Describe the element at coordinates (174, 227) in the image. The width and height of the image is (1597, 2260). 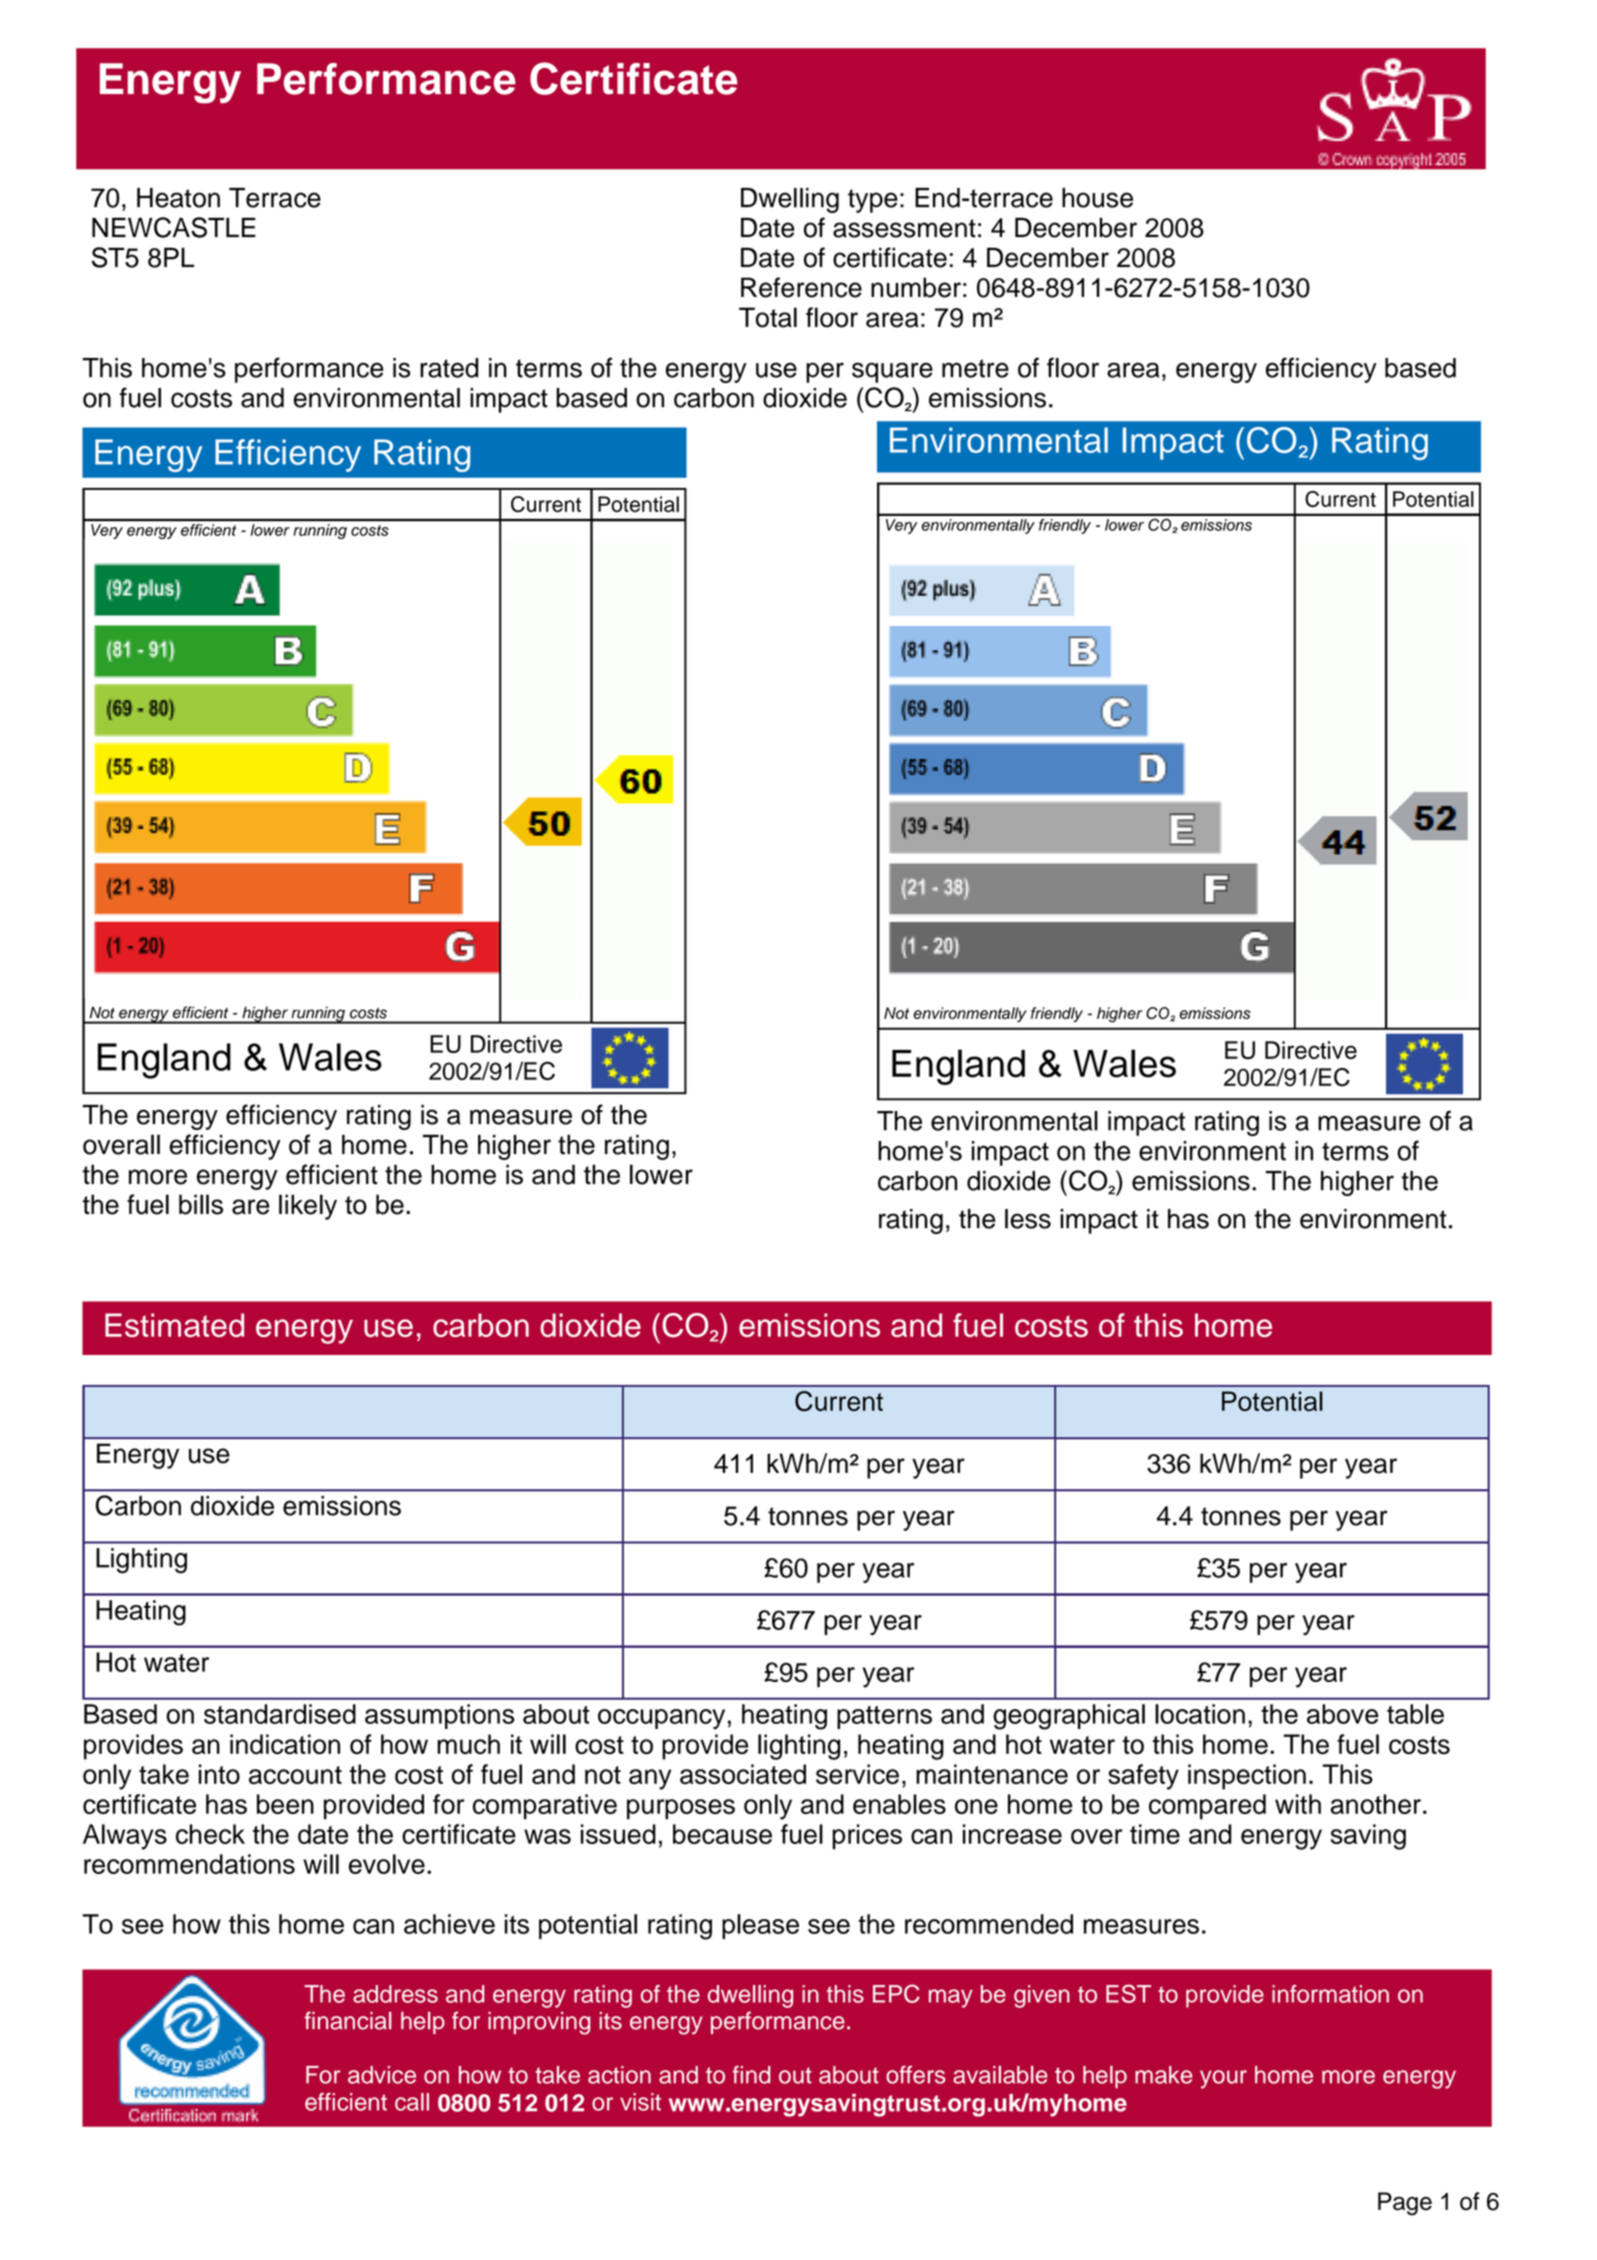
I see `NEWCASTLE` at that location.
